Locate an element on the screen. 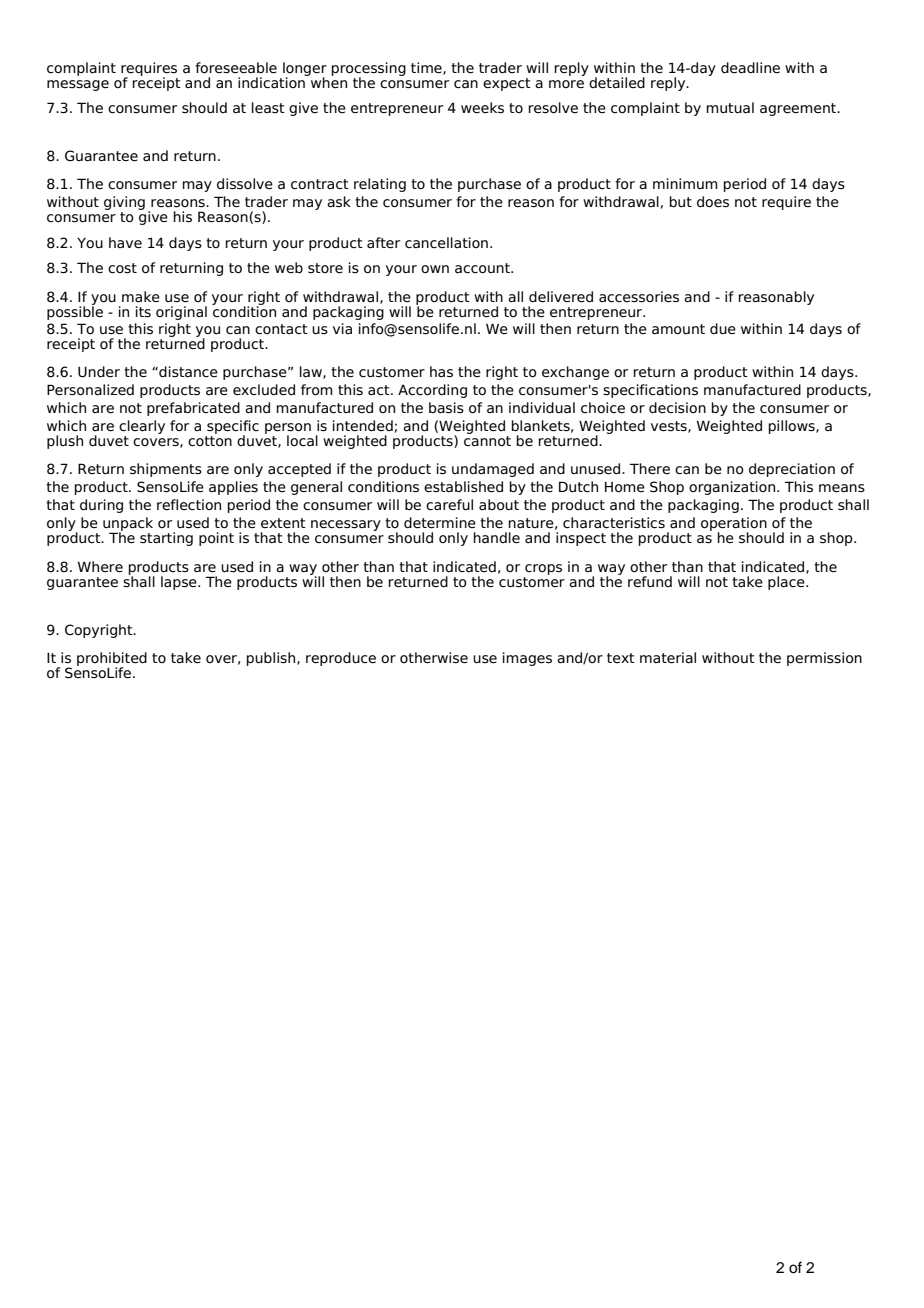 The width and height of the screenshot is (924, 1308). images is located at coordinates (527, 659).
